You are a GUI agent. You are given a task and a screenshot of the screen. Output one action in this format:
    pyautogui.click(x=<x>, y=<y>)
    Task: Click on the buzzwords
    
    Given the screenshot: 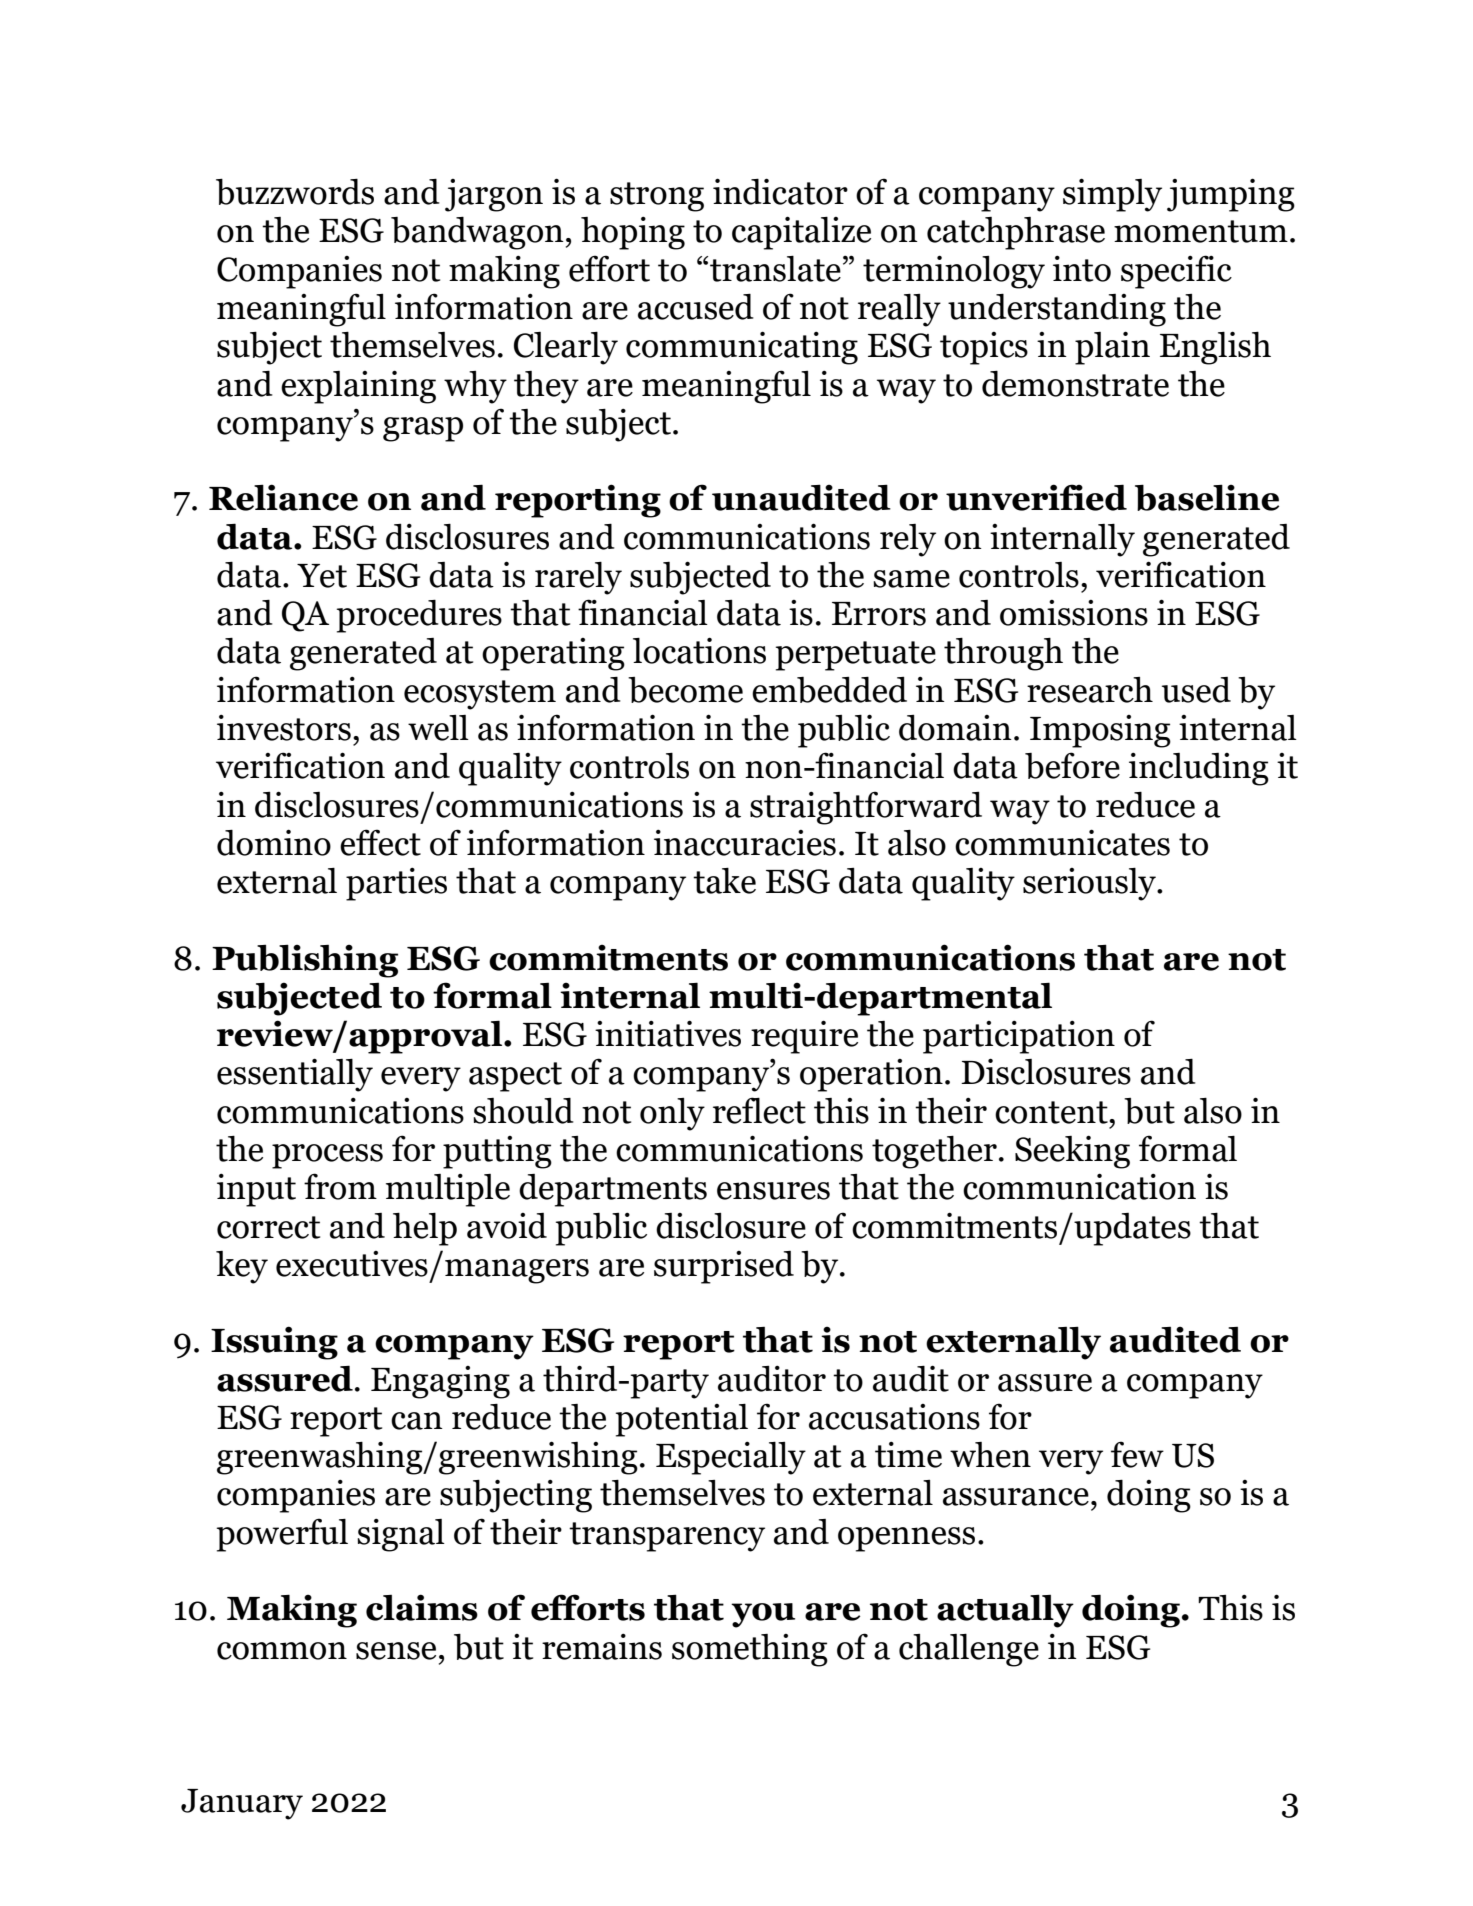 What is the action you would take?
    pyautogui.click(x=295, y=191)
